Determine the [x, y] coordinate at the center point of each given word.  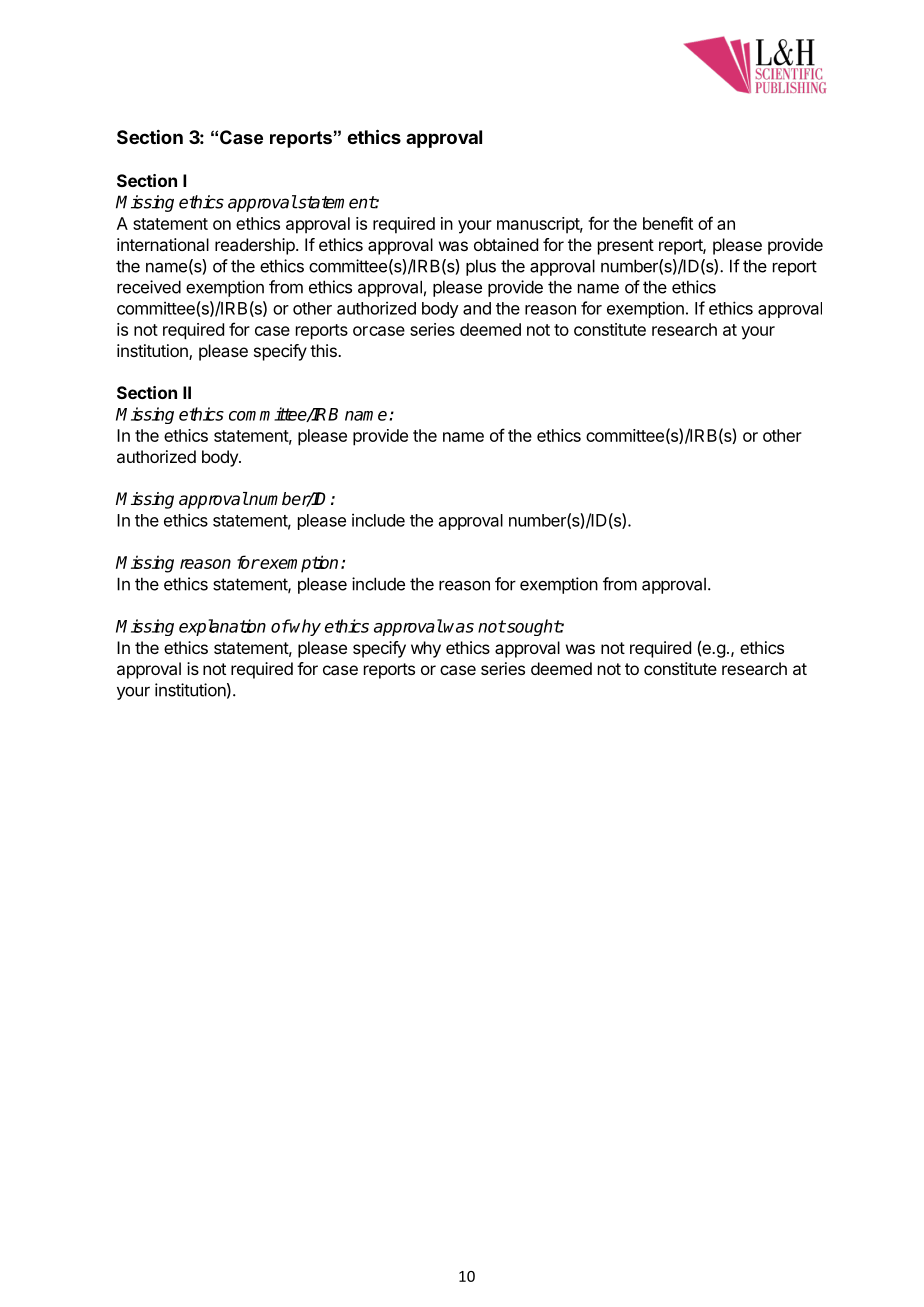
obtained [506, 244]
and [477, 308]
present [626, 247]
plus [481, 267]
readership [256, 246]
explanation [222, 627]
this [324, 350]
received [149, 287]
